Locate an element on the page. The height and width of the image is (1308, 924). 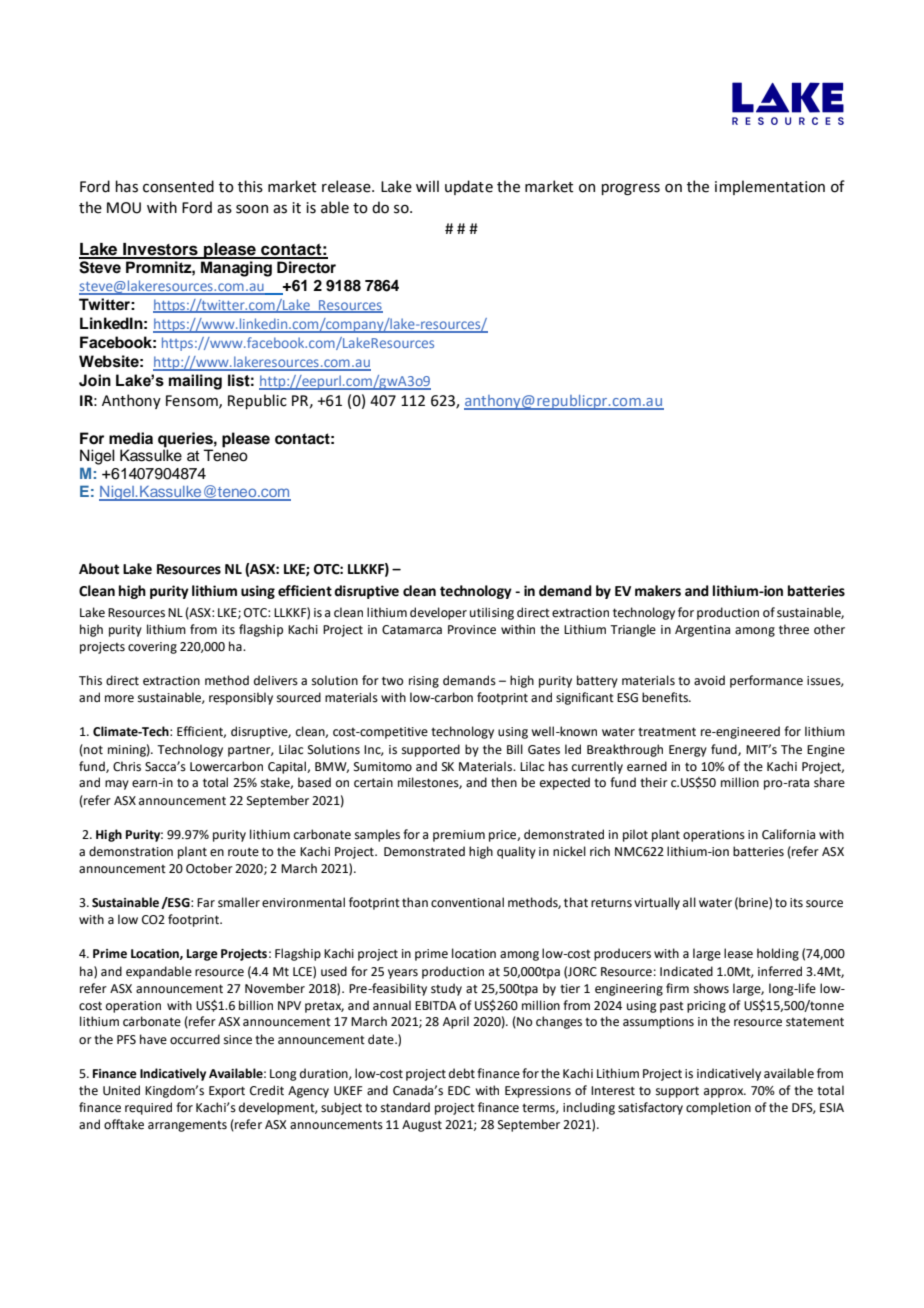
covering is located at coordinates (152, 648).
